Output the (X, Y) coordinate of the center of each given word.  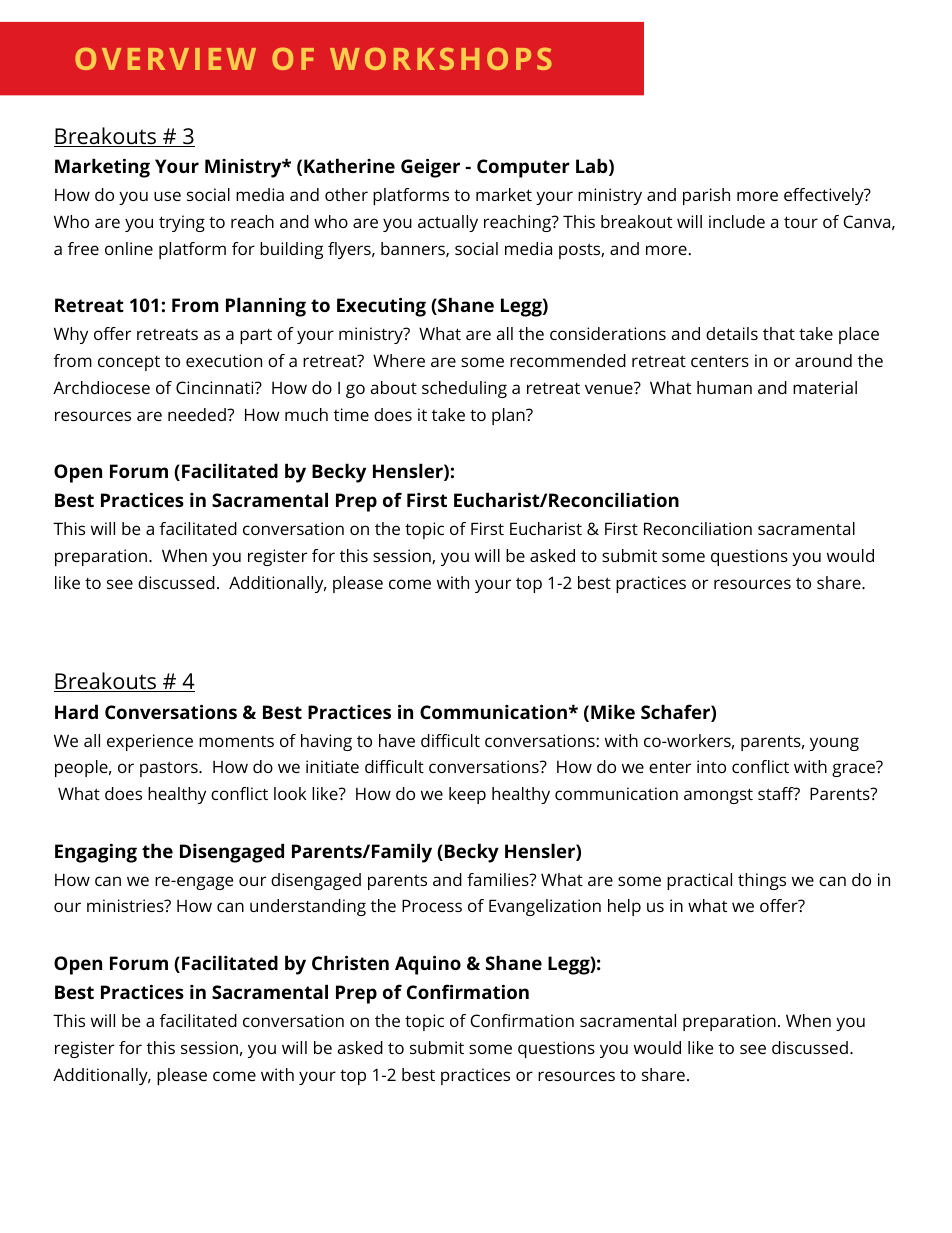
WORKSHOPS (441, 59)
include (737, 221)
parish (706, 196)
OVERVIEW (165, 59)
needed (198, 414)
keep (467, 795)
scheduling (464, 389)
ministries (126, 905)
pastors (170, 769)
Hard (76, 711)
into (711, 766)
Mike (613, 711)
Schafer (676, 713)
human (724, 387)
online (129, 248)
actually (448, 223)
